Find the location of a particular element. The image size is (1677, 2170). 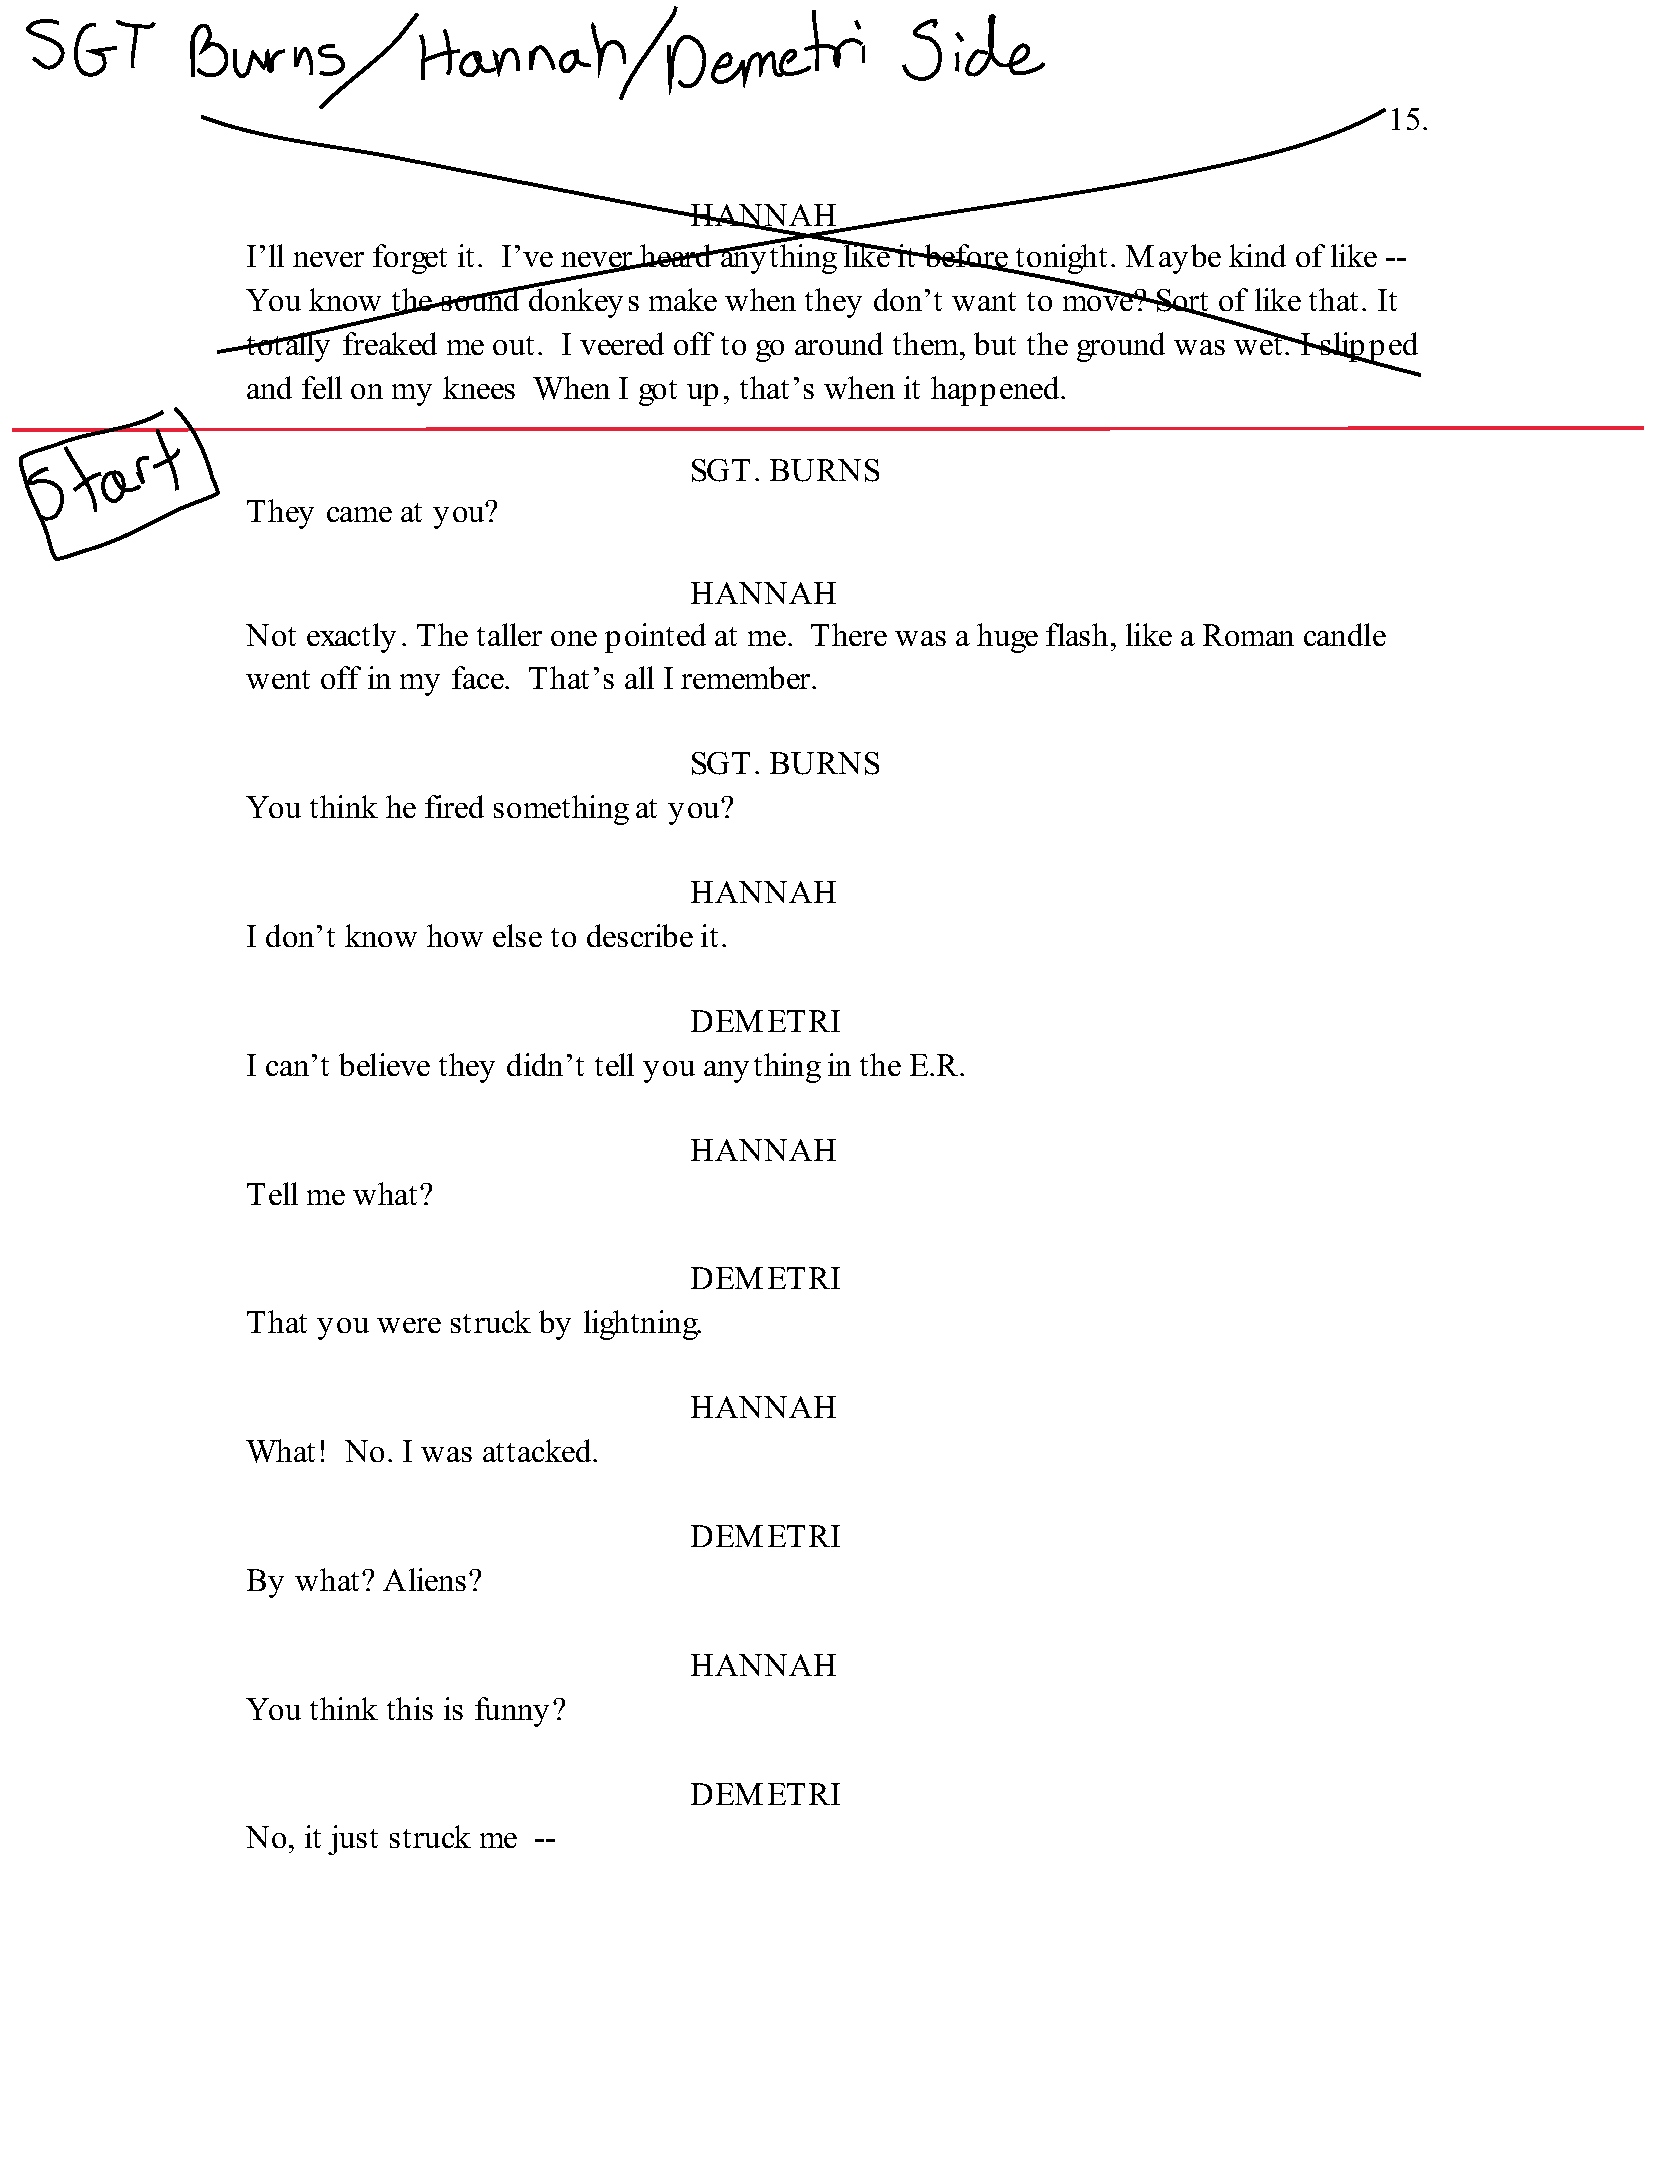

around is located at coordinates (839, 343).
